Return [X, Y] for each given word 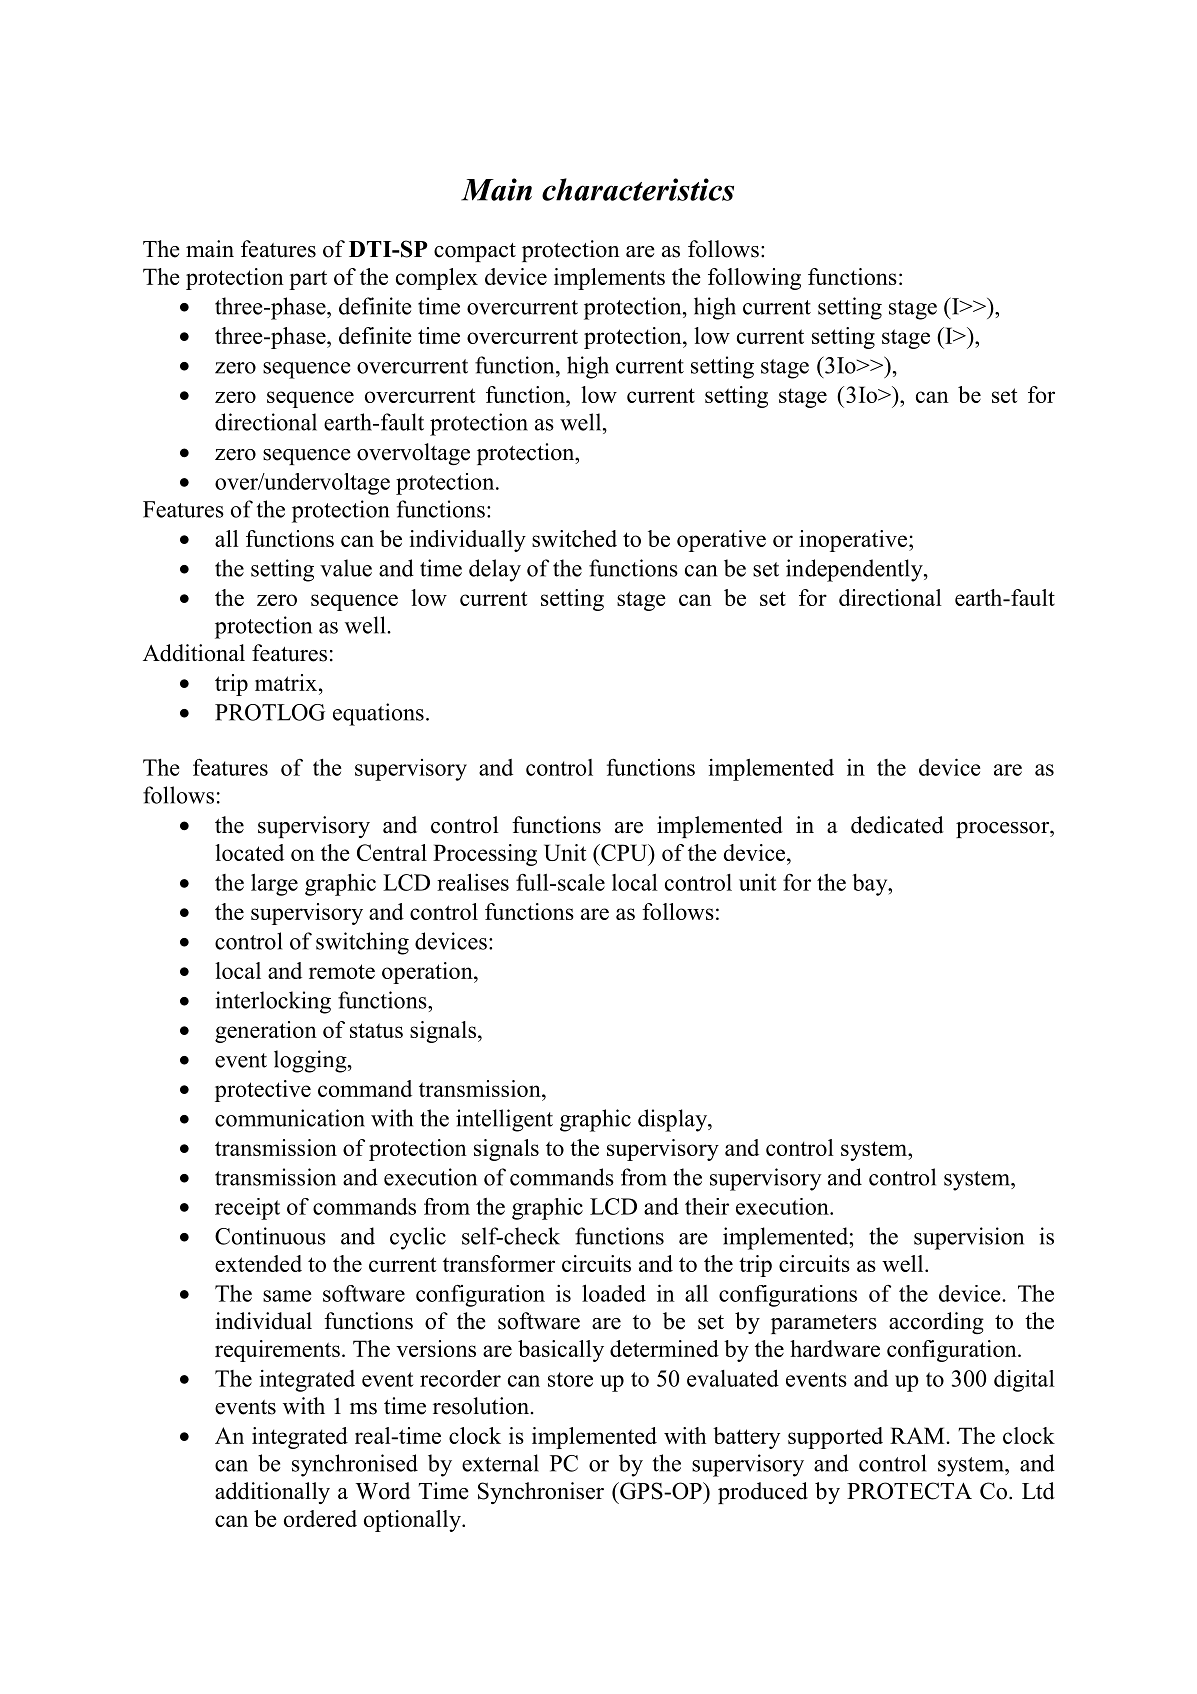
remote [342, 971]
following [754, 279]
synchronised [355, 1465]
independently [855, 570]
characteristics [638, 189]
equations [378, 714]
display [674, 1120]
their [707, 1206]
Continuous [270, 1236]
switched [574, 538]
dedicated [897, 825]
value [346, 568]
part [308, 280]
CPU [624, 852]
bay [871, 885]
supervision [969, 1238]
